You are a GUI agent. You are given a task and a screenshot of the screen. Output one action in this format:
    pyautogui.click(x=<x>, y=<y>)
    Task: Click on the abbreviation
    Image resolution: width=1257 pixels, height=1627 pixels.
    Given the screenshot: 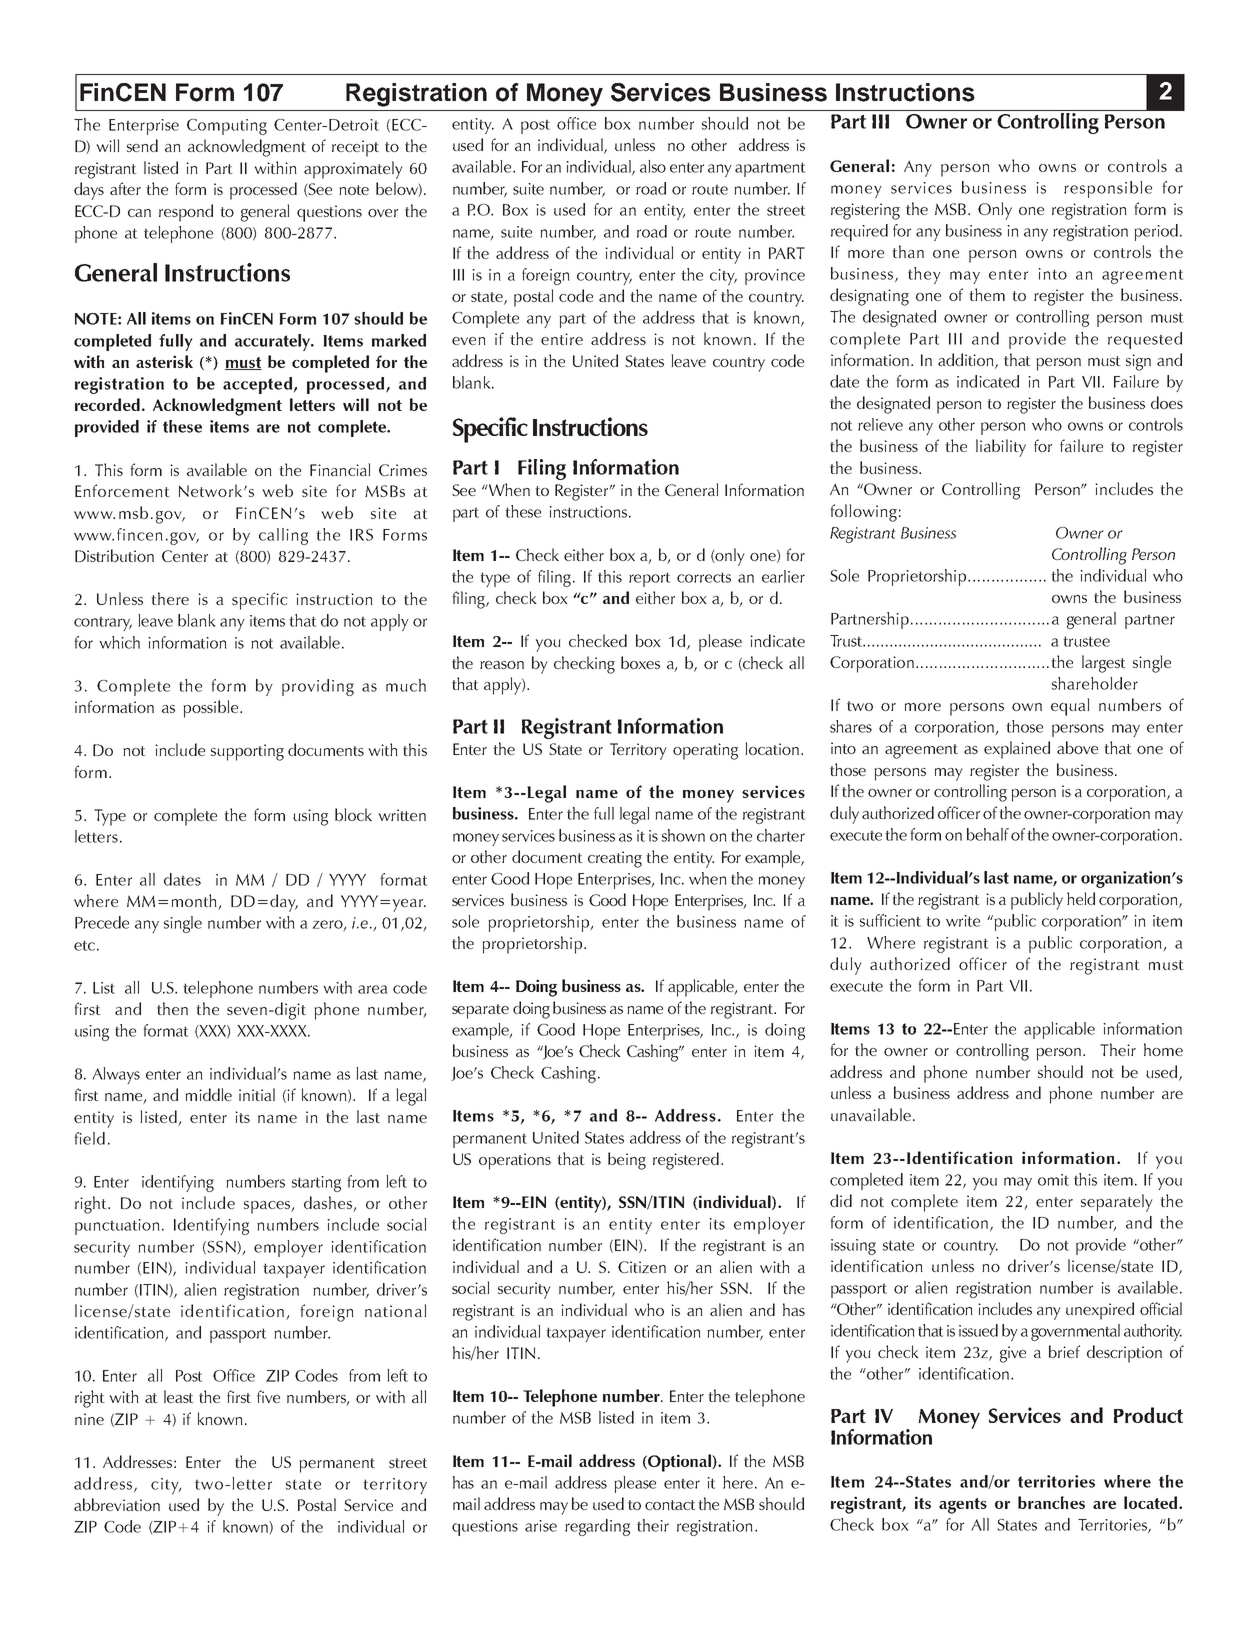 What is the action you would take?
    pyautogui.click(x=117, y=1504)
